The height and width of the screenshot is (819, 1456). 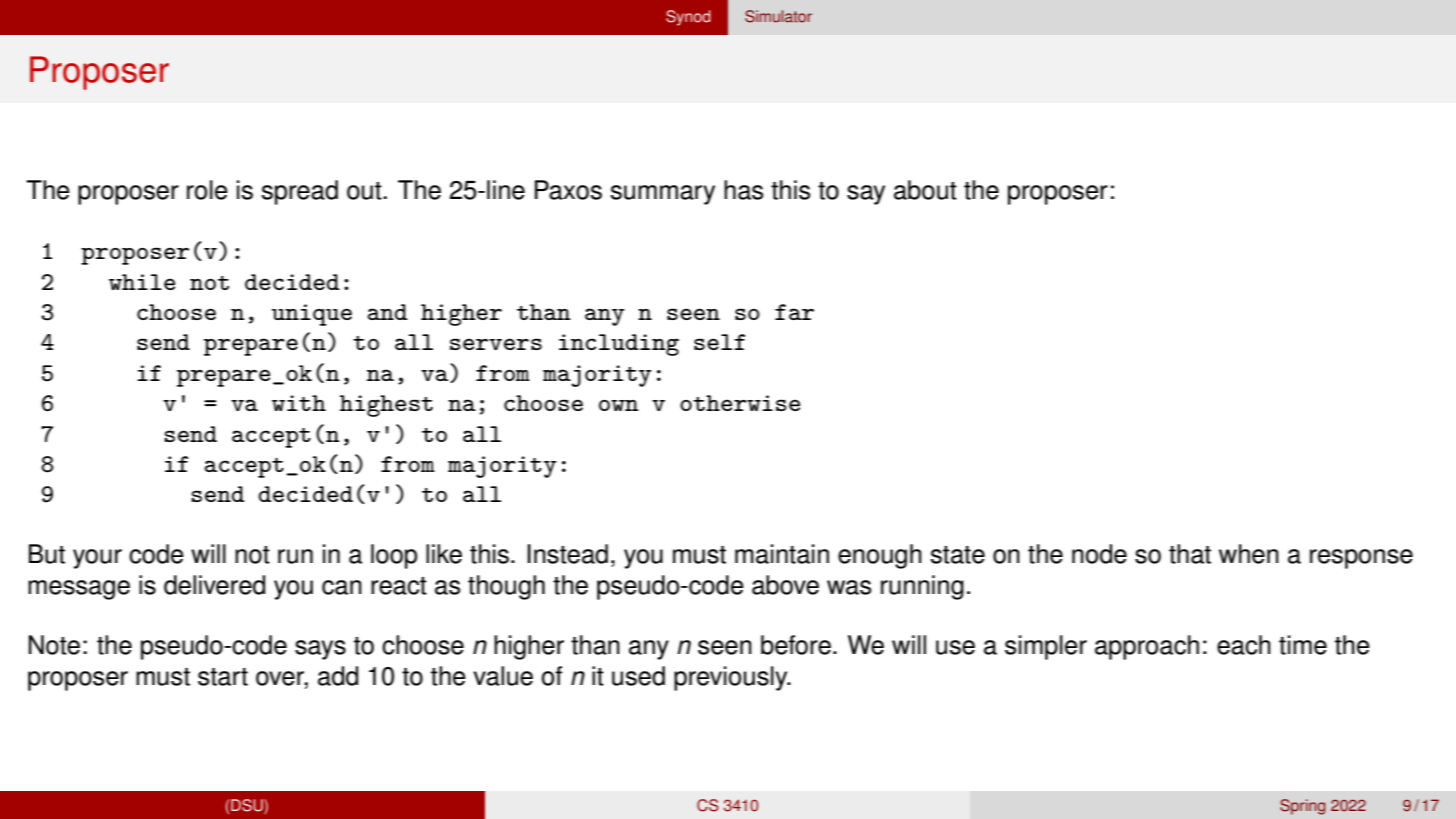 What do you see at coordinates (1190, 554) in the screenshot?
I see `that` at bounding box center [1190, 554].
